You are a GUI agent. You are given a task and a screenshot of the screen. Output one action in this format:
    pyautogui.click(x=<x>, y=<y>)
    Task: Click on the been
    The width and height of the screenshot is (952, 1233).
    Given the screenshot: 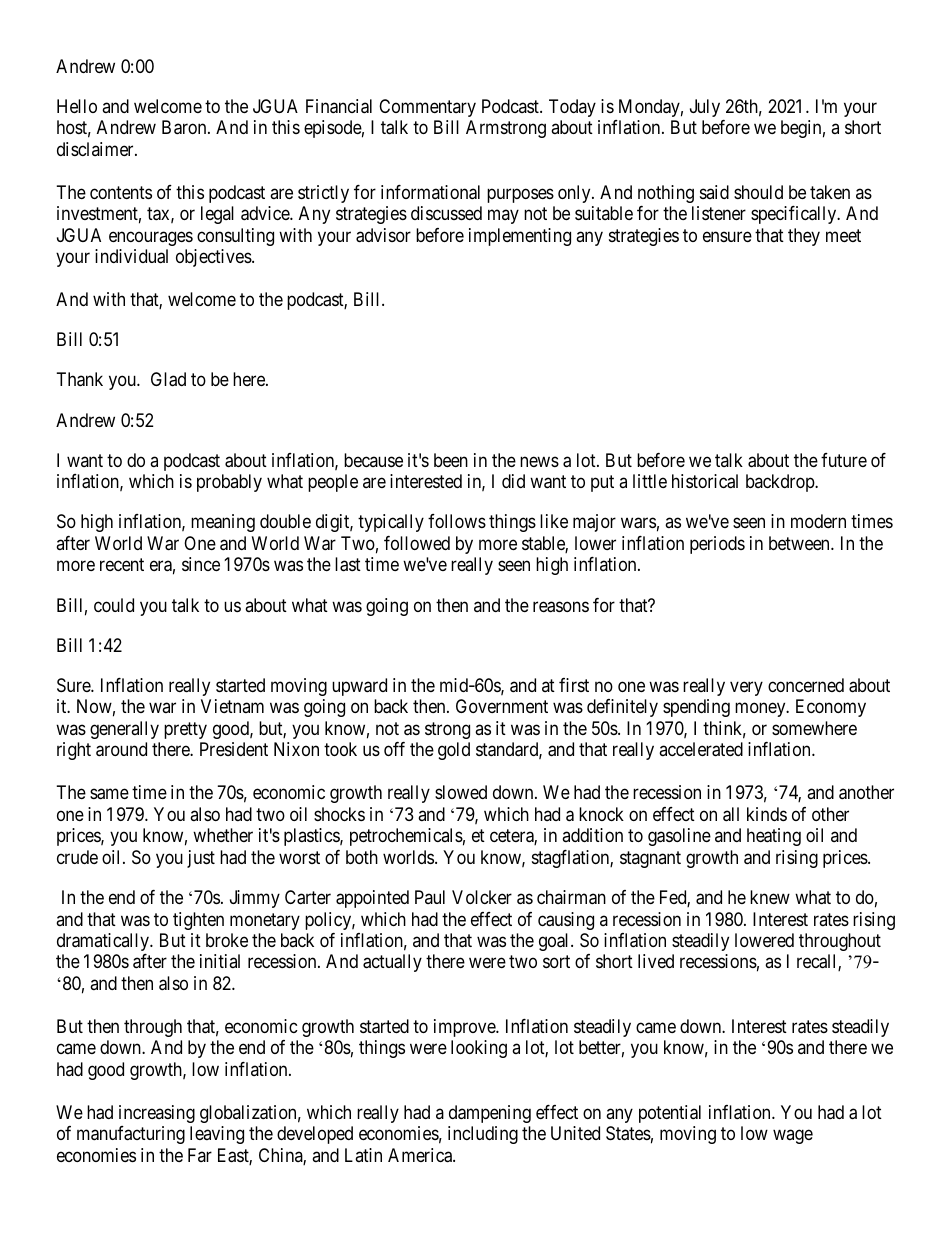 What is the action you would take?
    pyautogui.click(x=451, y=460)
